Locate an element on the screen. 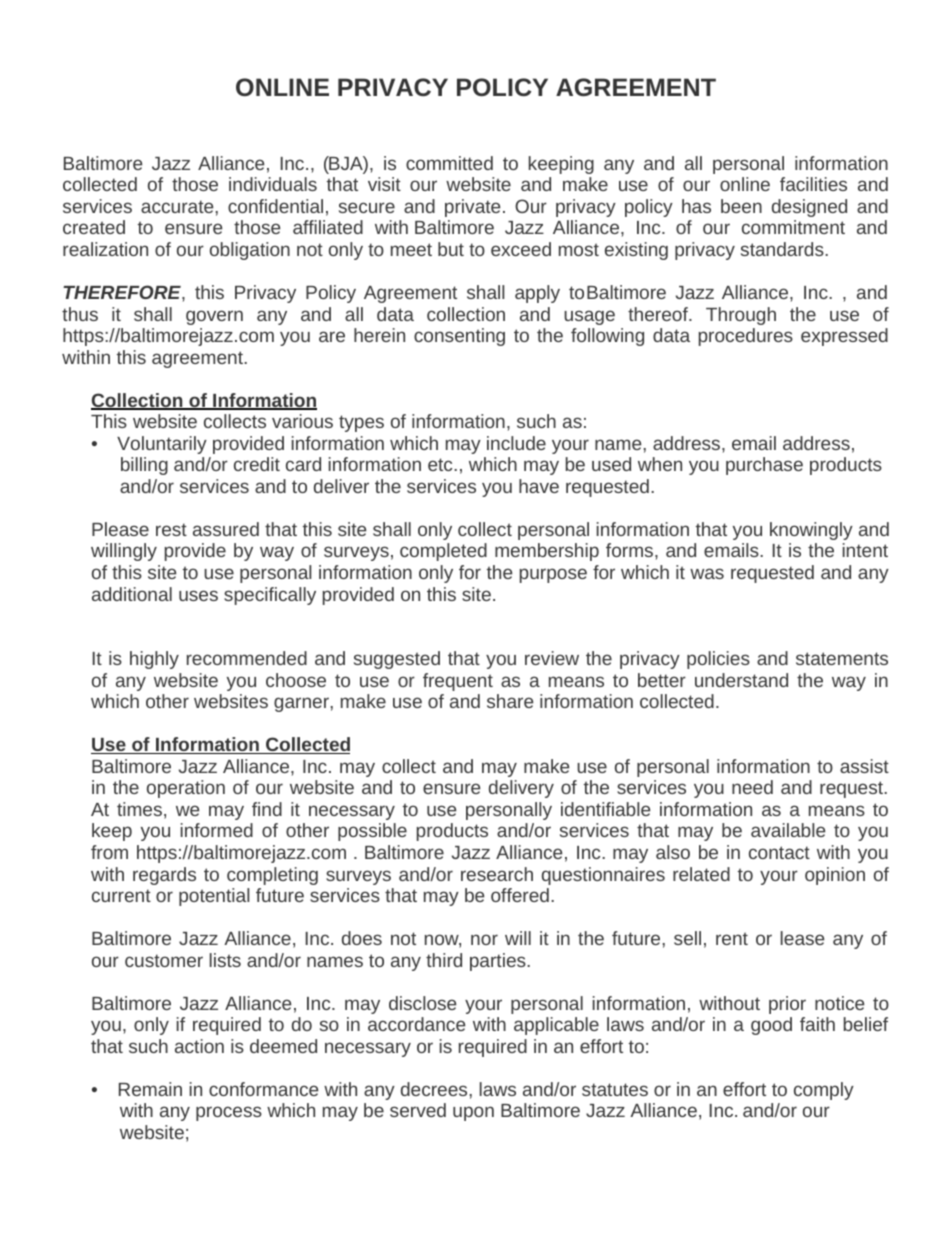  highly is located at coordinates (154, 660).
